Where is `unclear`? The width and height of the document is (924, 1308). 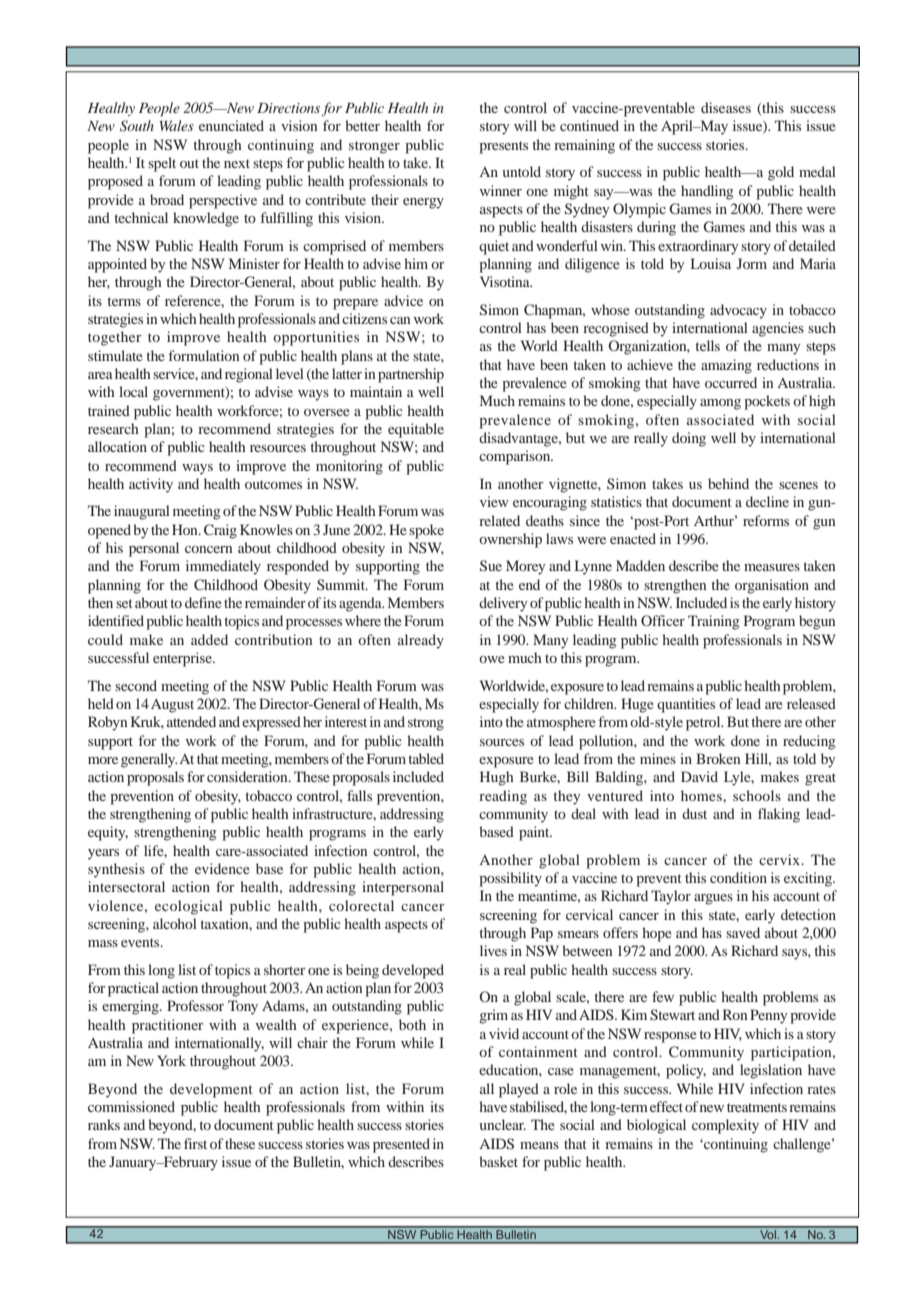 unclear is located at coordinates (502, 1124).
